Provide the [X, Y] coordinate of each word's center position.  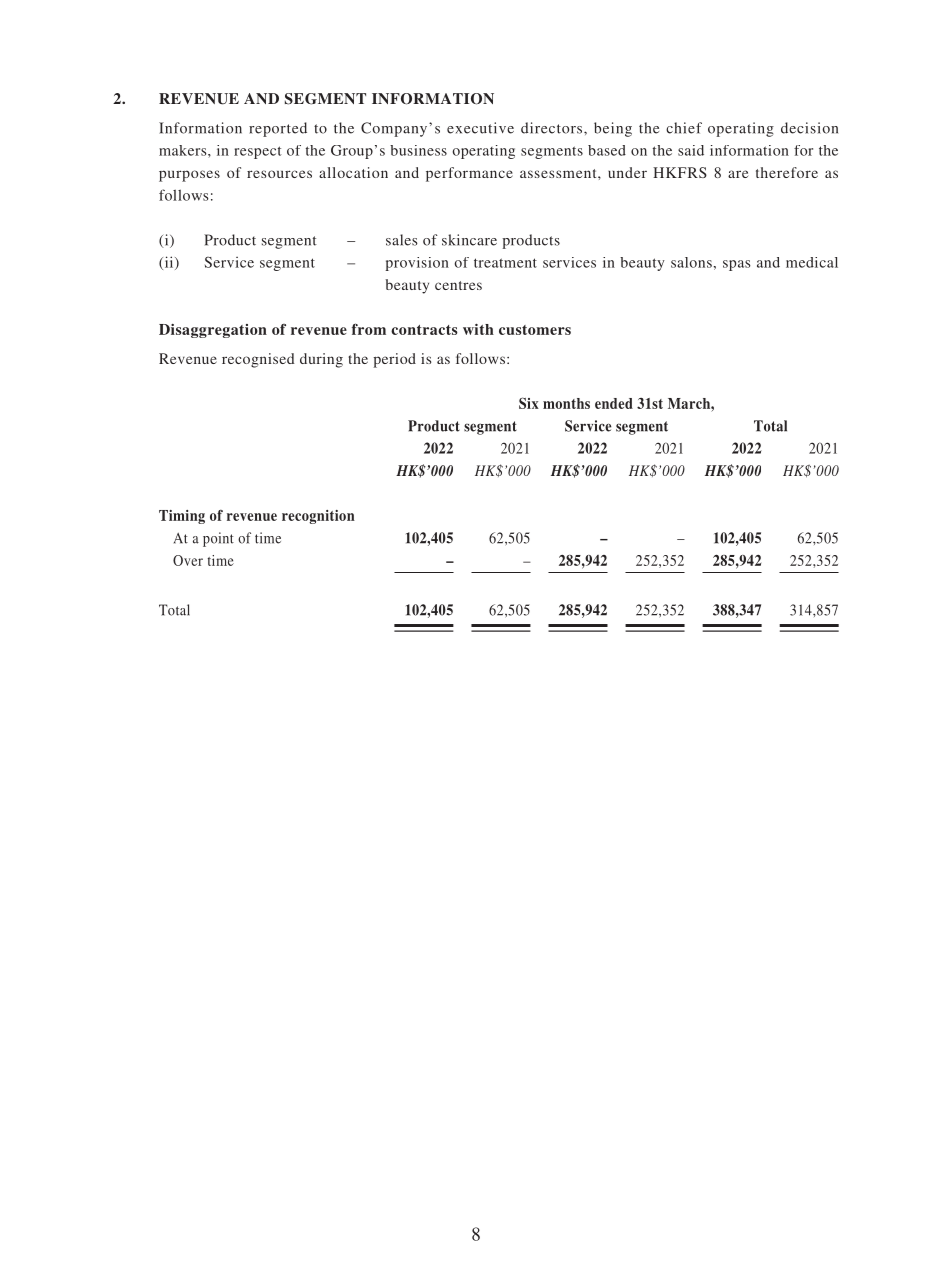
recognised [258, 360]
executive [480, 128]
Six [529, 403]
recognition [318, 517]
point [218, 539]
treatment [505, 263]
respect [258, 152]
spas [737, 265]
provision [417, 264]
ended [614, 403]
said [691, 150]
